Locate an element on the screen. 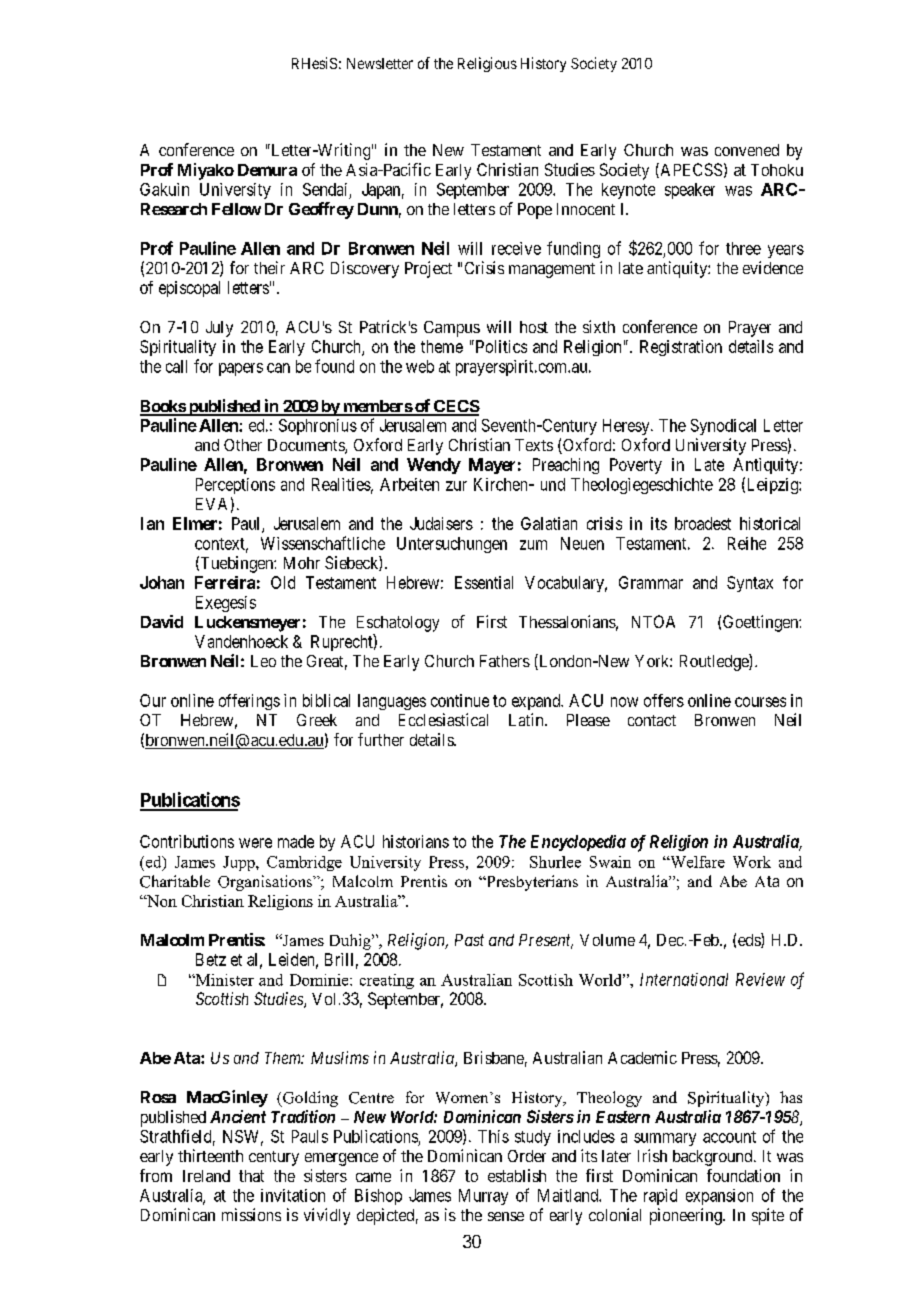 The height and width of the screenshot is (1308, 924). Fathers is located at coordinates (505, 661).
